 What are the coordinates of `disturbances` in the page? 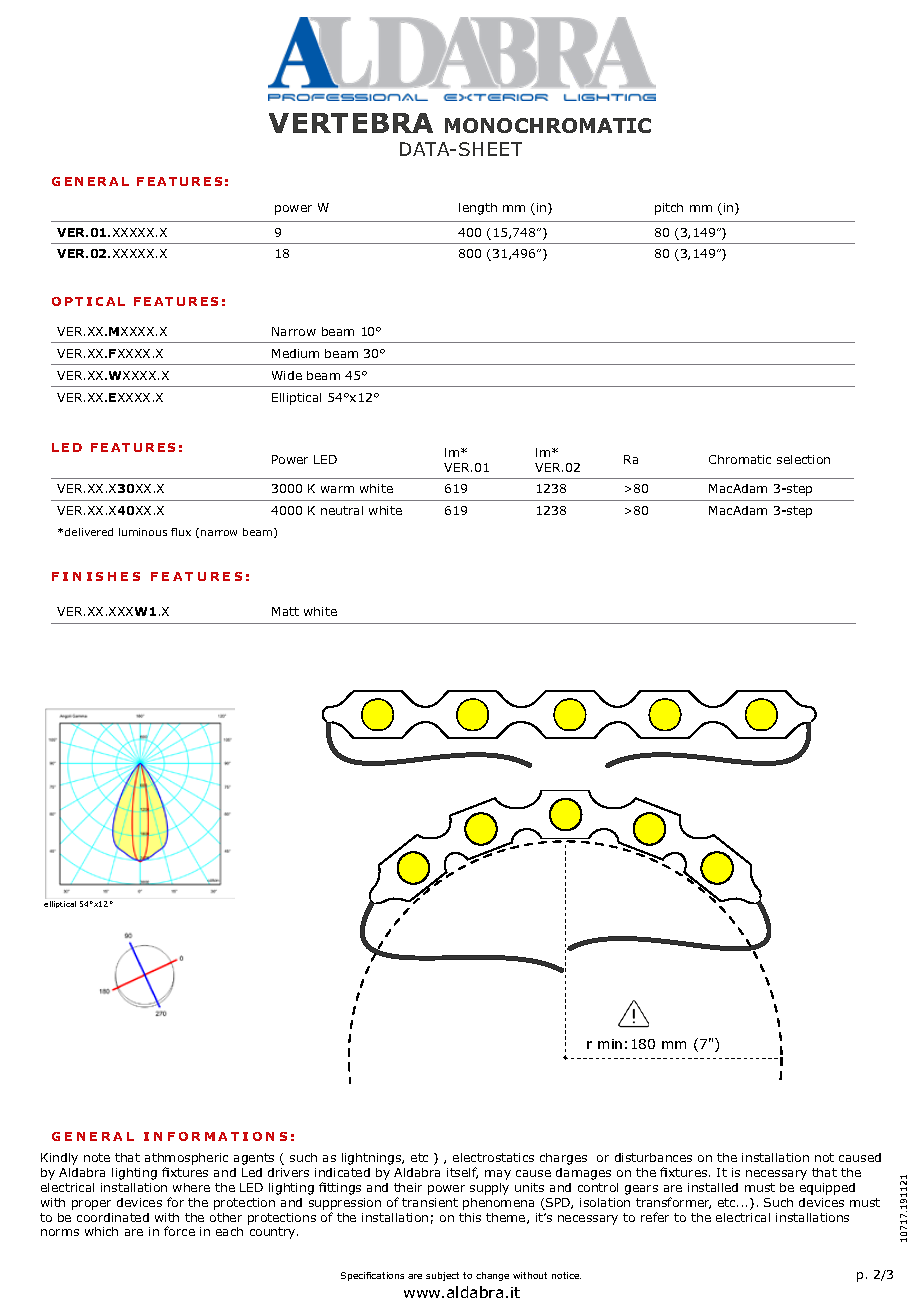 It's located at (653, 1157).
